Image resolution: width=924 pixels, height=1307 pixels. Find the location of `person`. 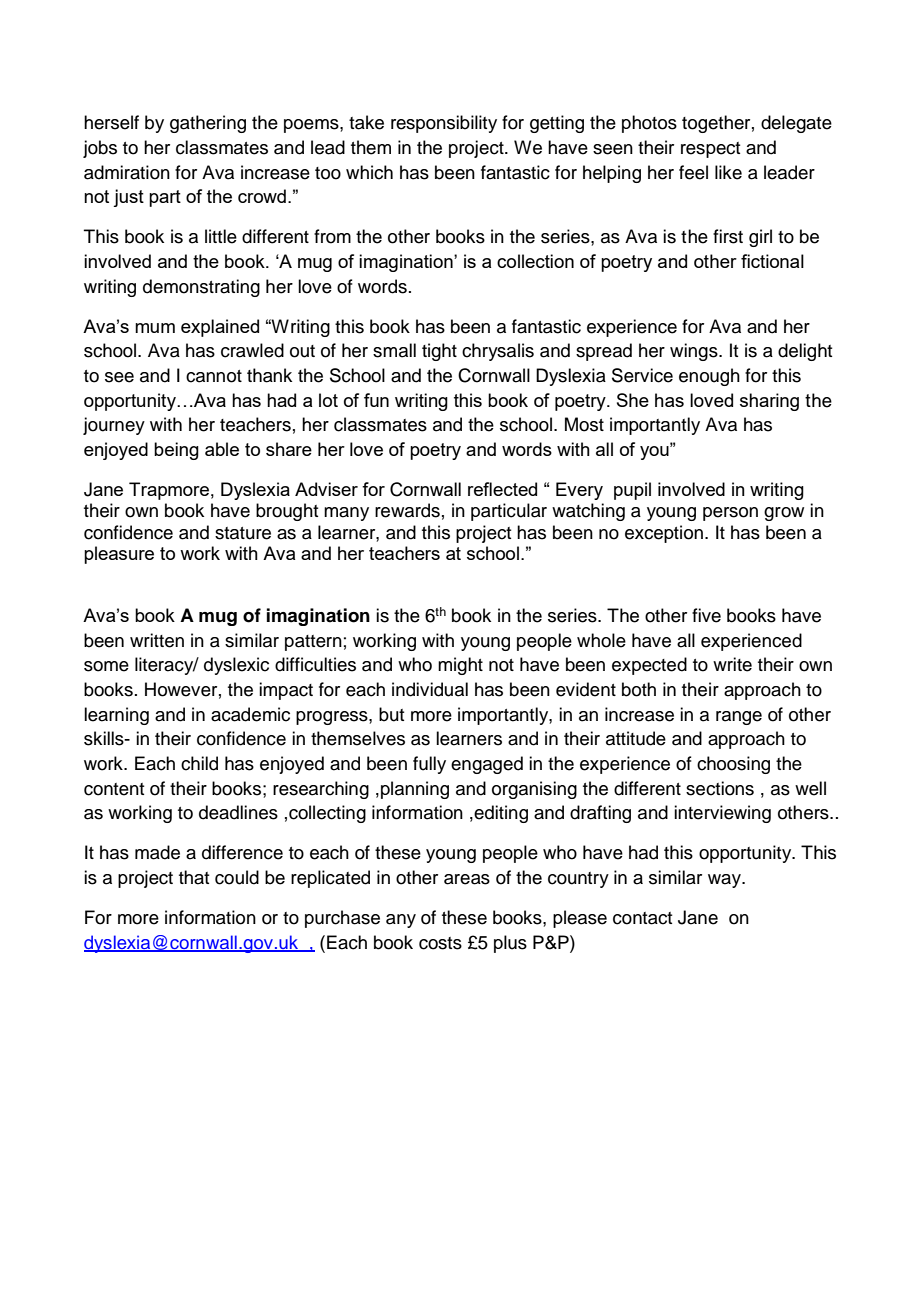

person is located at coordinates (730, 514).
